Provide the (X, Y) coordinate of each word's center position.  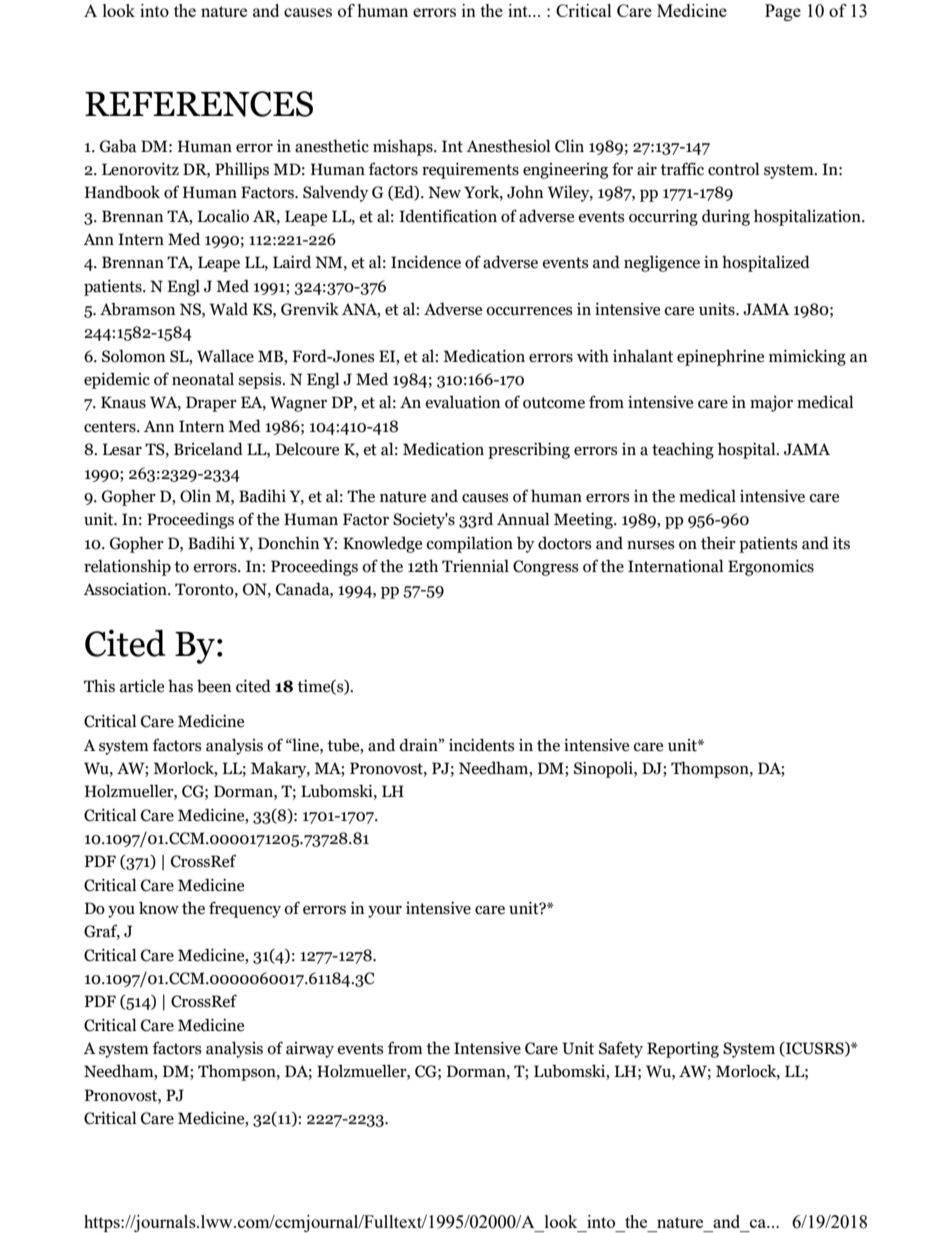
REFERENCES (199, 104)
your (385, 912)
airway (310, 1050)
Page (783, 12)
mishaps (404, 147)
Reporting (683, 1050)
